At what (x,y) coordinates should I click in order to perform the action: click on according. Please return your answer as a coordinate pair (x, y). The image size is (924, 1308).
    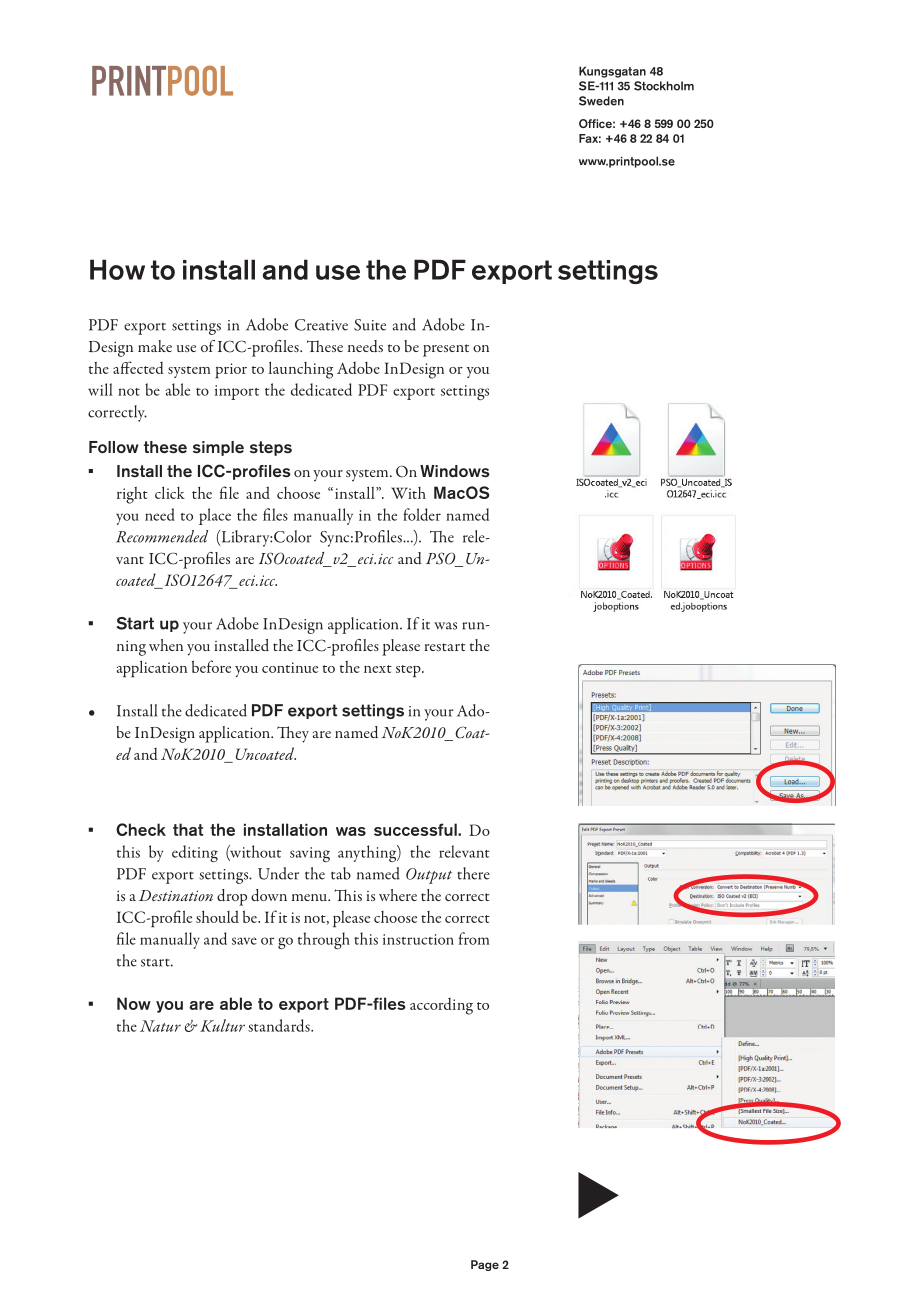
    Looking at the image, I should click on (441, 1006).
